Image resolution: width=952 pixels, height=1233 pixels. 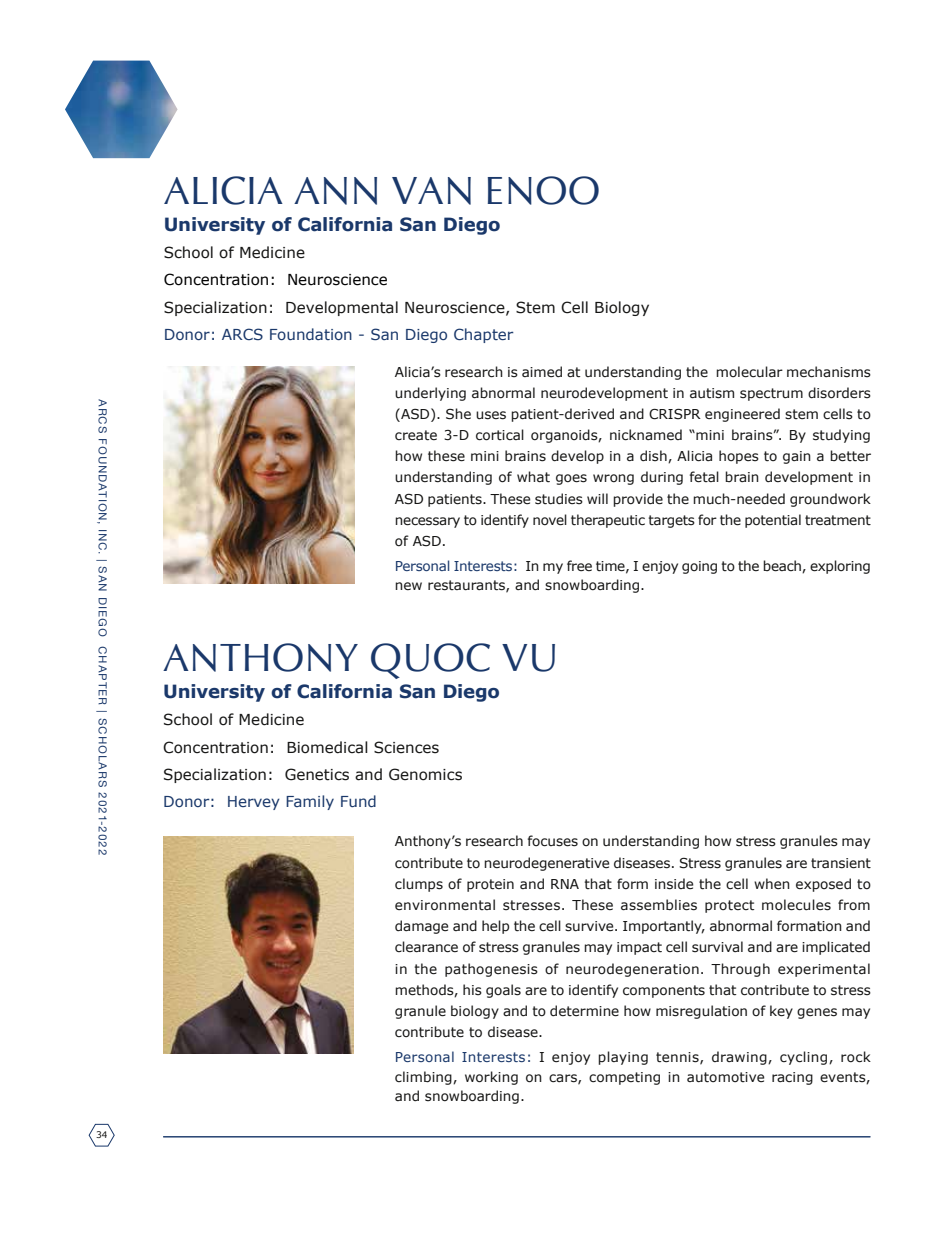 I want to click on climbing, so click(x=424, y=1078).
